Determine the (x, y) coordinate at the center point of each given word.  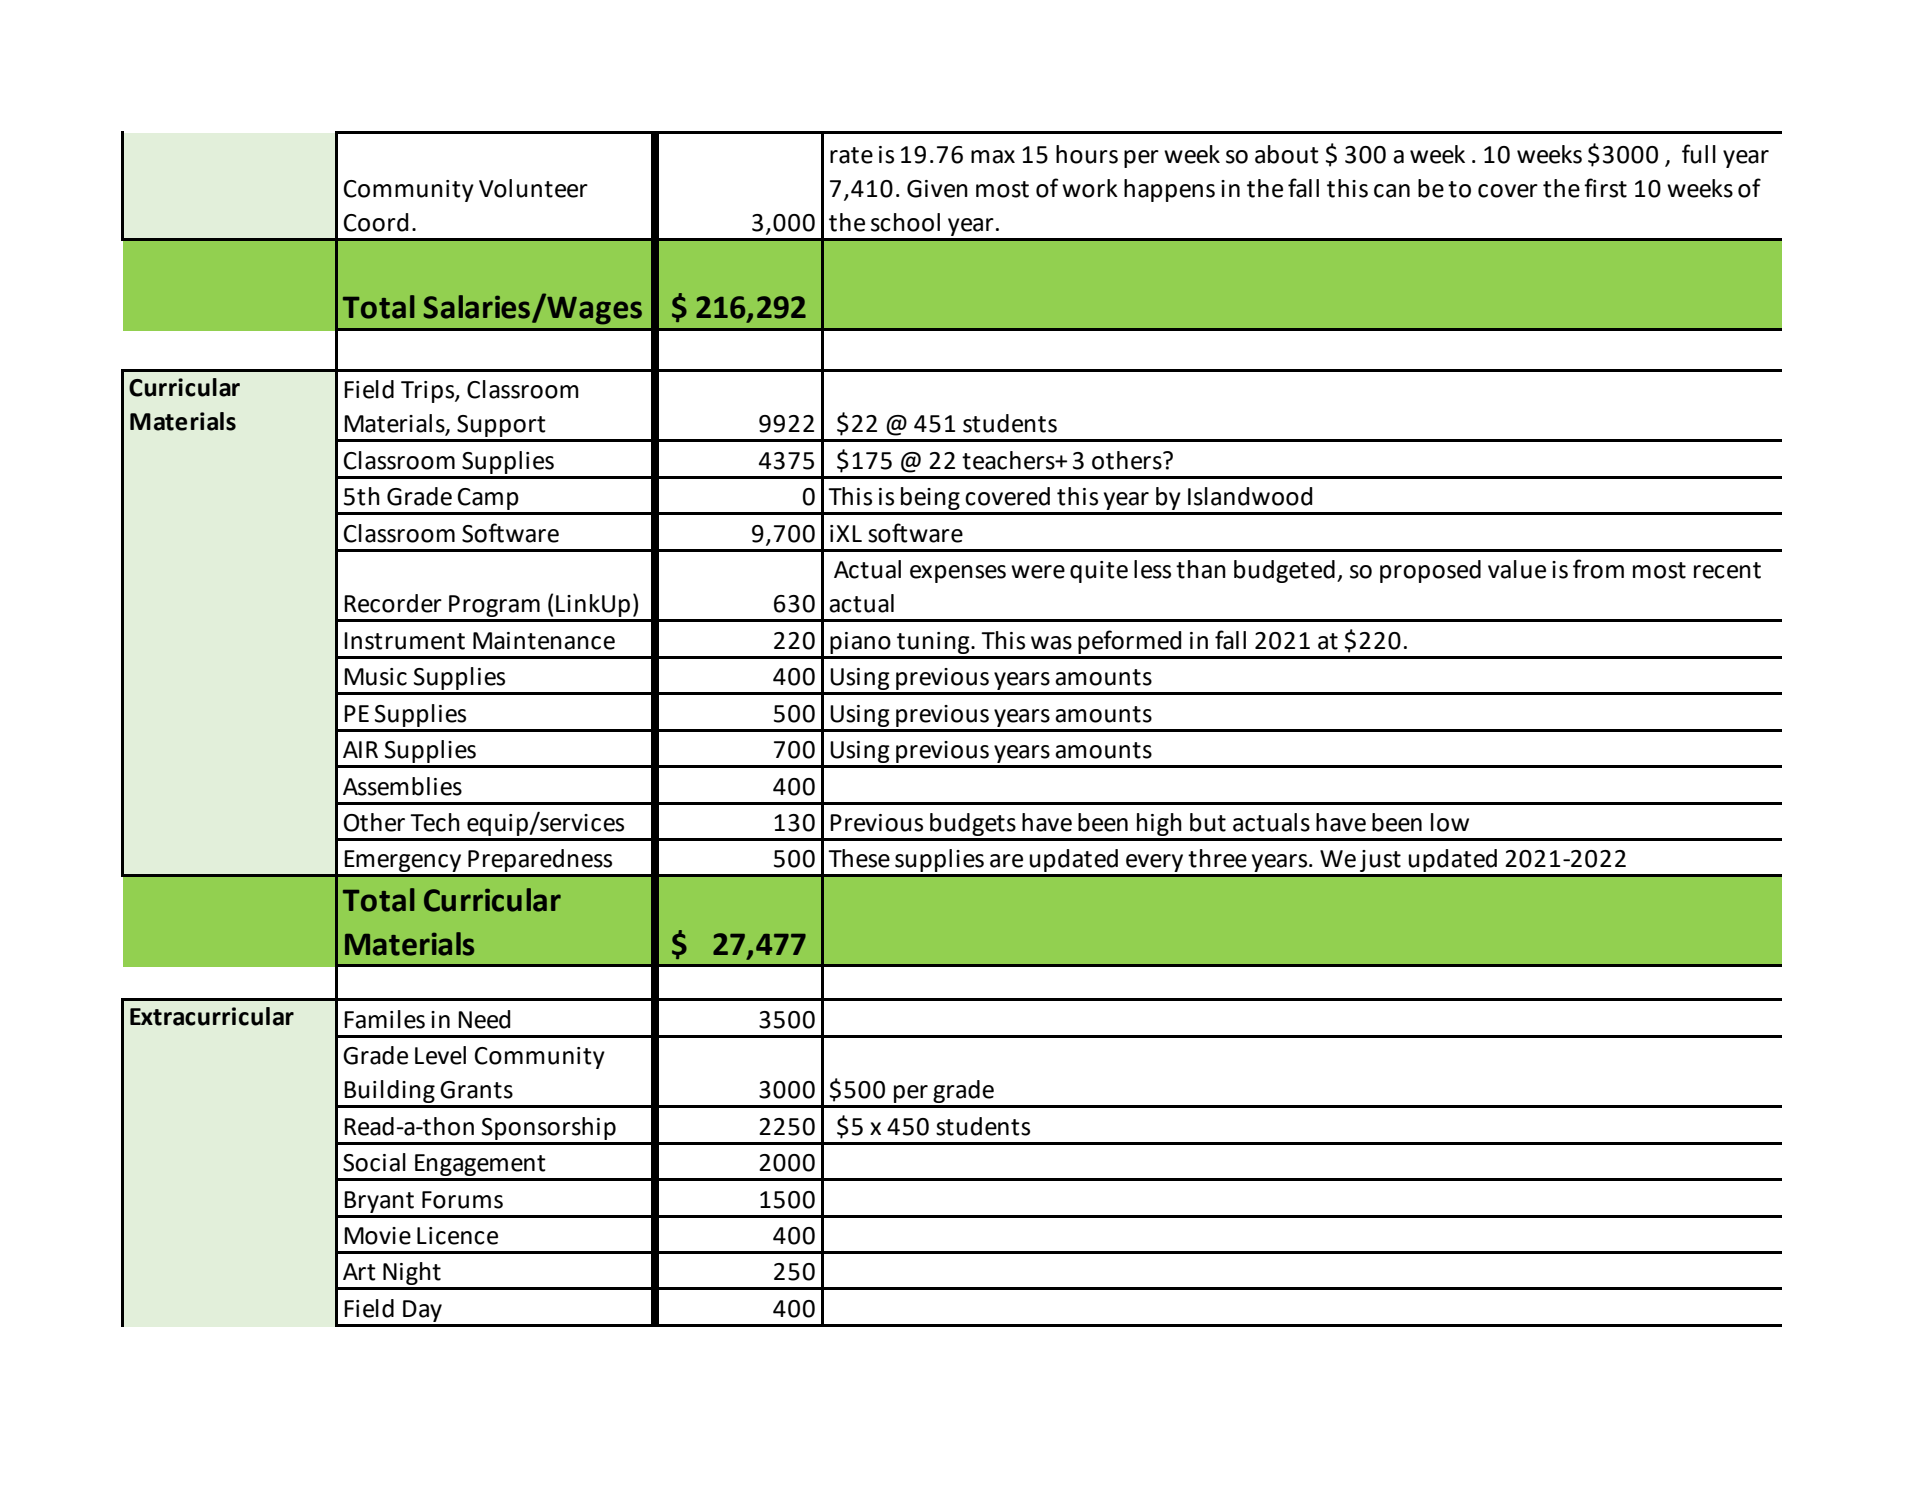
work (1090, 188)
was (1051, 643)
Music (375, 677)
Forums (462, 1200)
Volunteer (533, 188)
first (1605, 188)
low (1450, 822)
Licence (457, 1236)
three (1217, 858)
